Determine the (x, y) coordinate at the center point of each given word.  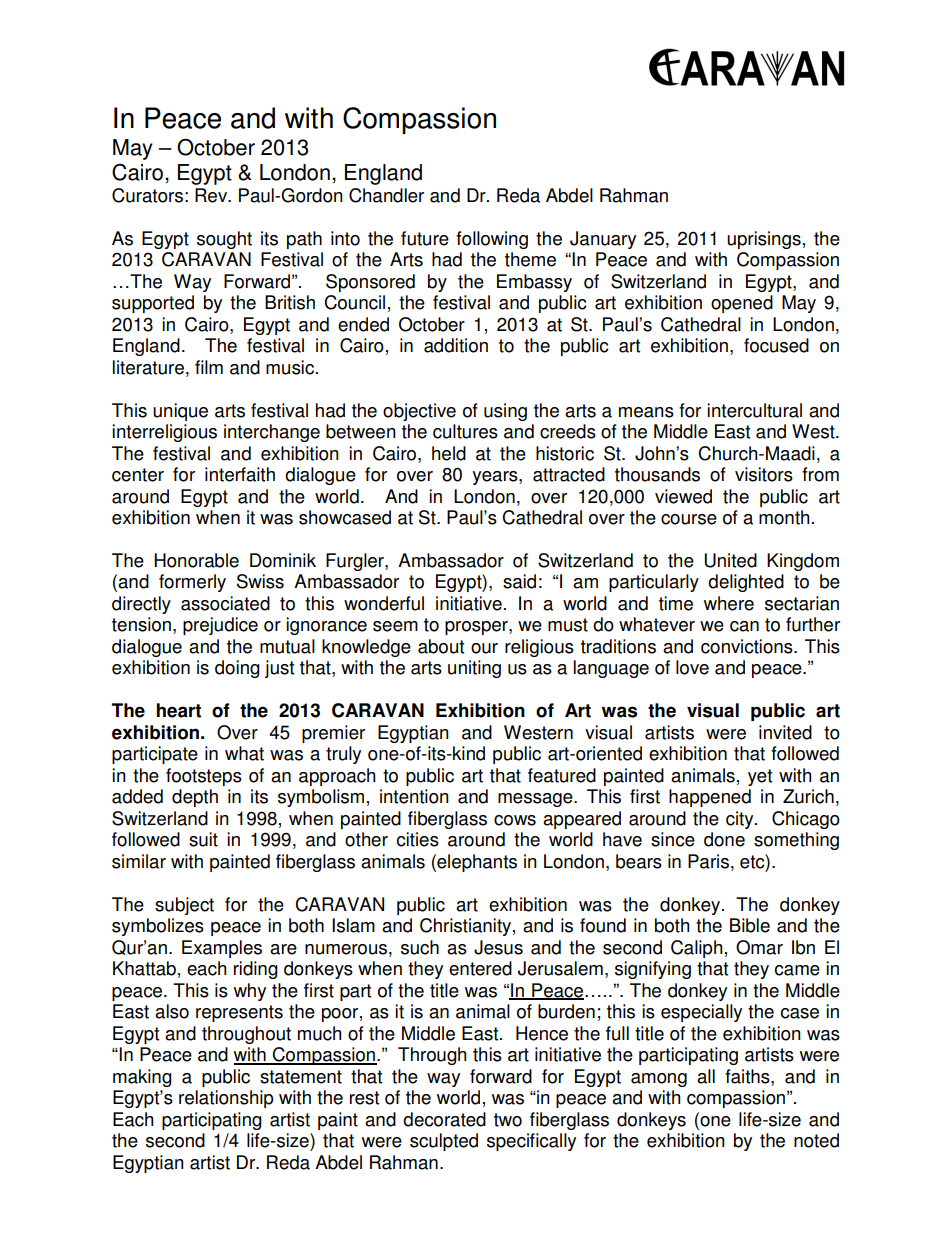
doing (237, 669)
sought (224, 240)
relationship (226, 1099)
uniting (474, 669)
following (492, 240)
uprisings (764, 240)
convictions (748, 646)
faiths (748, 1076)
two (508, 1120)
